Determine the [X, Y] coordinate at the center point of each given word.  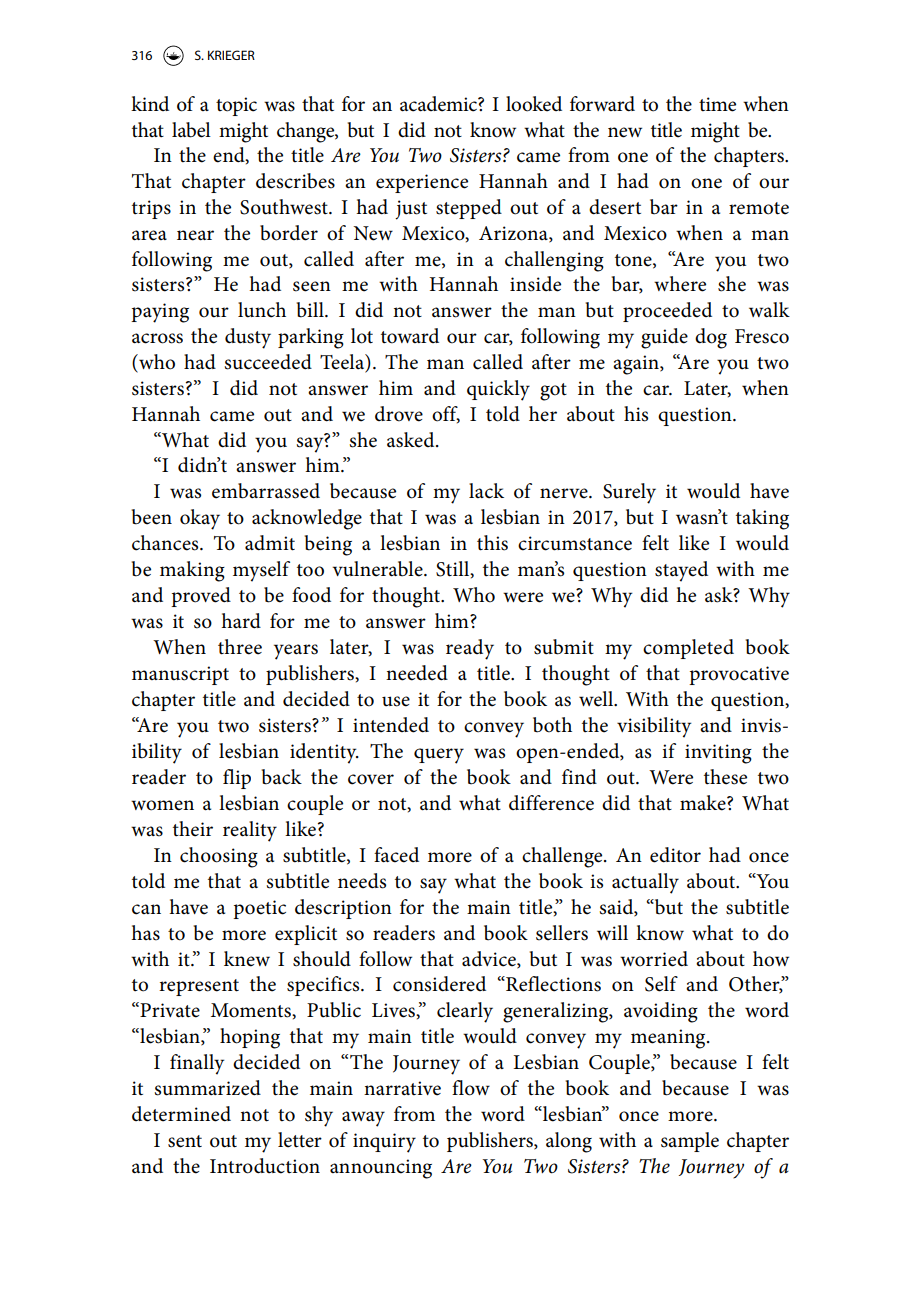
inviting [718, 754]
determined [181, 1114]
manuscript [180, 675]
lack [486, 491]
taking [762, 519]
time [717, 104]
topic [236, 106]
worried [654, 959]
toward [410, 336]
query [439, 756]
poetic [259, 909]
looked [534, 104]
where [680, 284]
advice [490, 959]
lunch [262, 310]
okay [200, 519]
